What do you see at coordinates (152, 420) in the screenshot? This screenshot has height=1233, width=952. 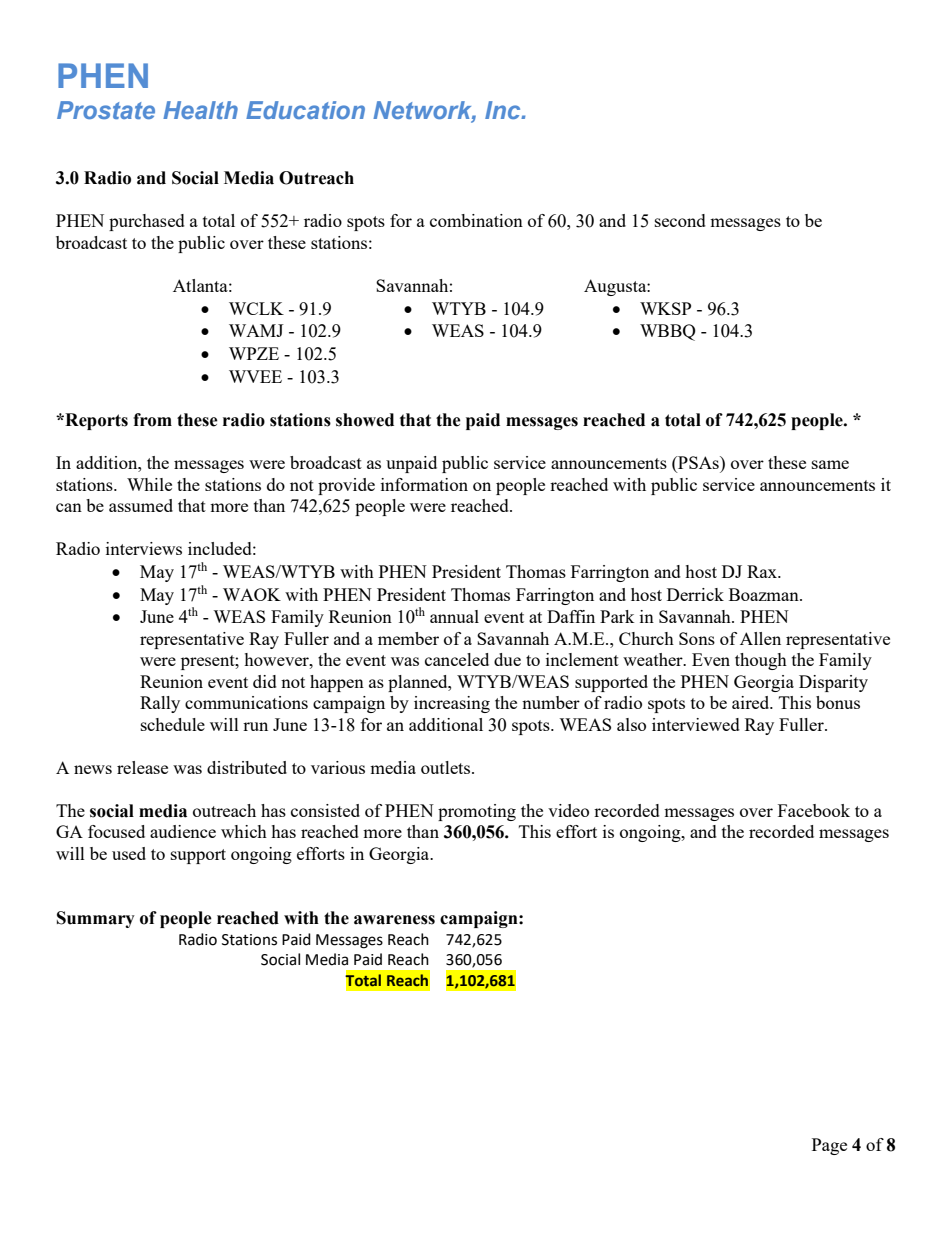 I see `from` at bounding box center [152, 420].
